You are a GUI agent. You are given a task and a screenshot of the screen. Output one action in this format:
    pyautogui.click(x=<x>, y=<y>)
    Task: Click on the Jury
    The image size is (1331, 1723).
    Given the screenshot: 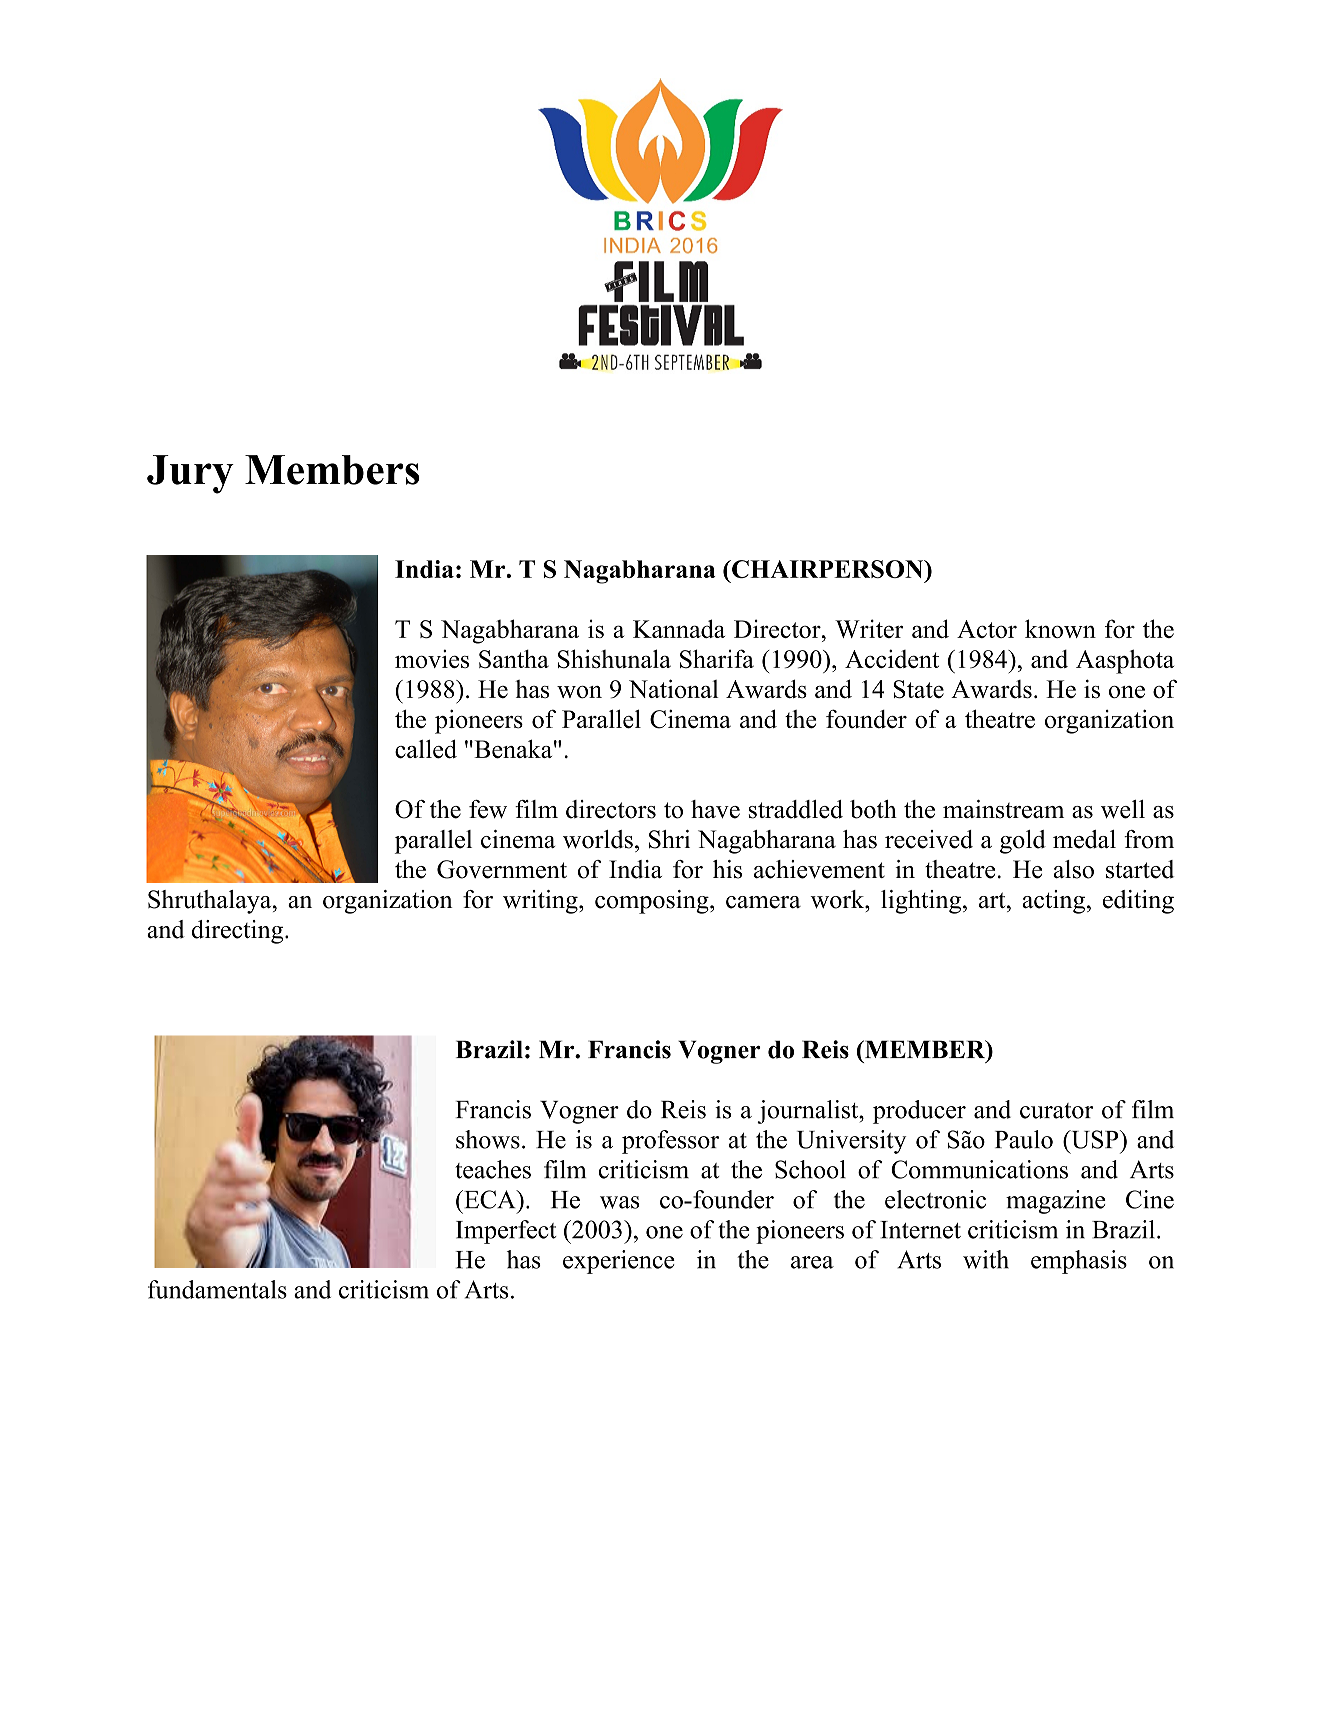 What is the action you would take?
    pyautogui.click(x=190, y=474)
